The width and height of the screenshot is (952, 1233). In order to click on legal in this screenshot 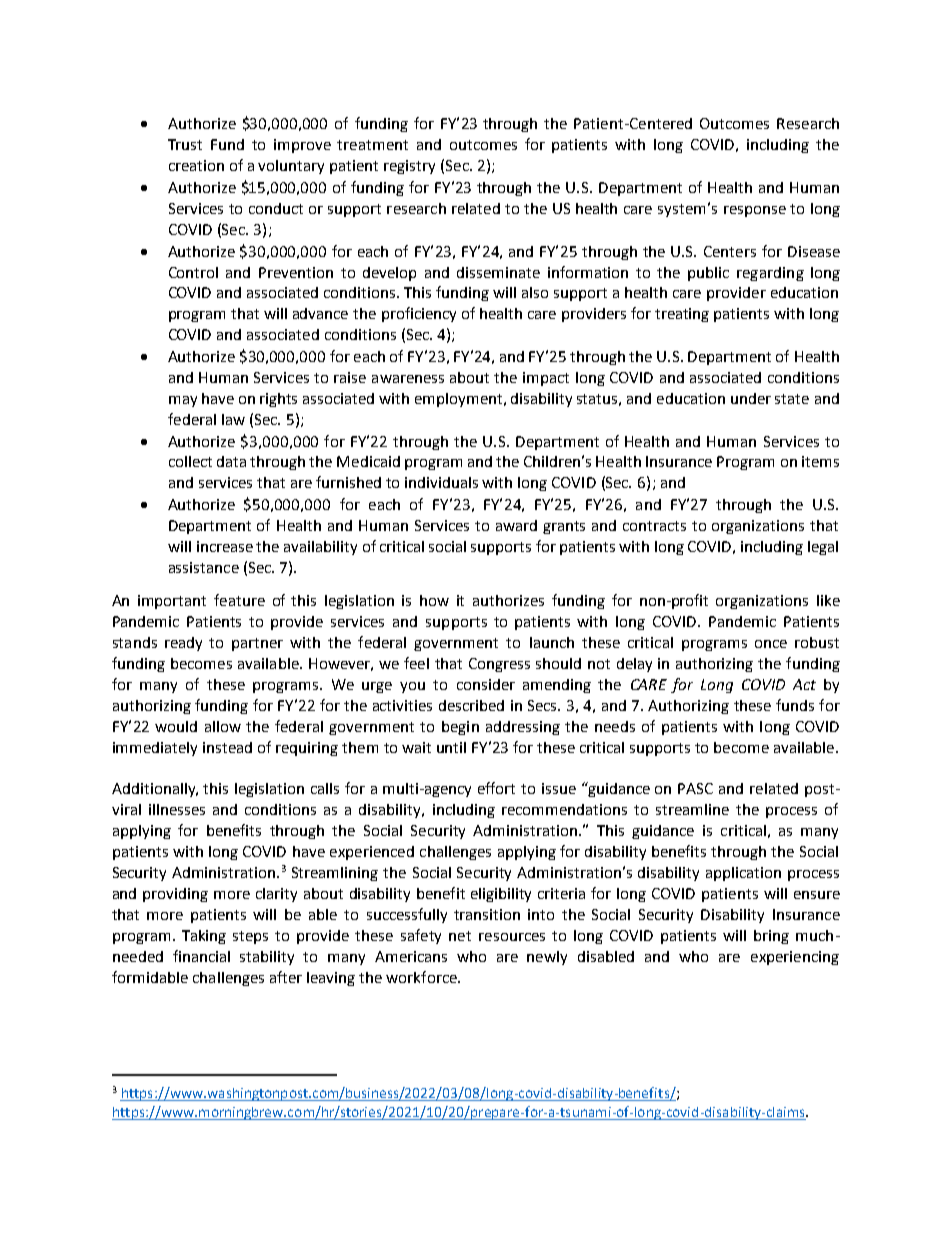, I will do `click(823, 548)`.
